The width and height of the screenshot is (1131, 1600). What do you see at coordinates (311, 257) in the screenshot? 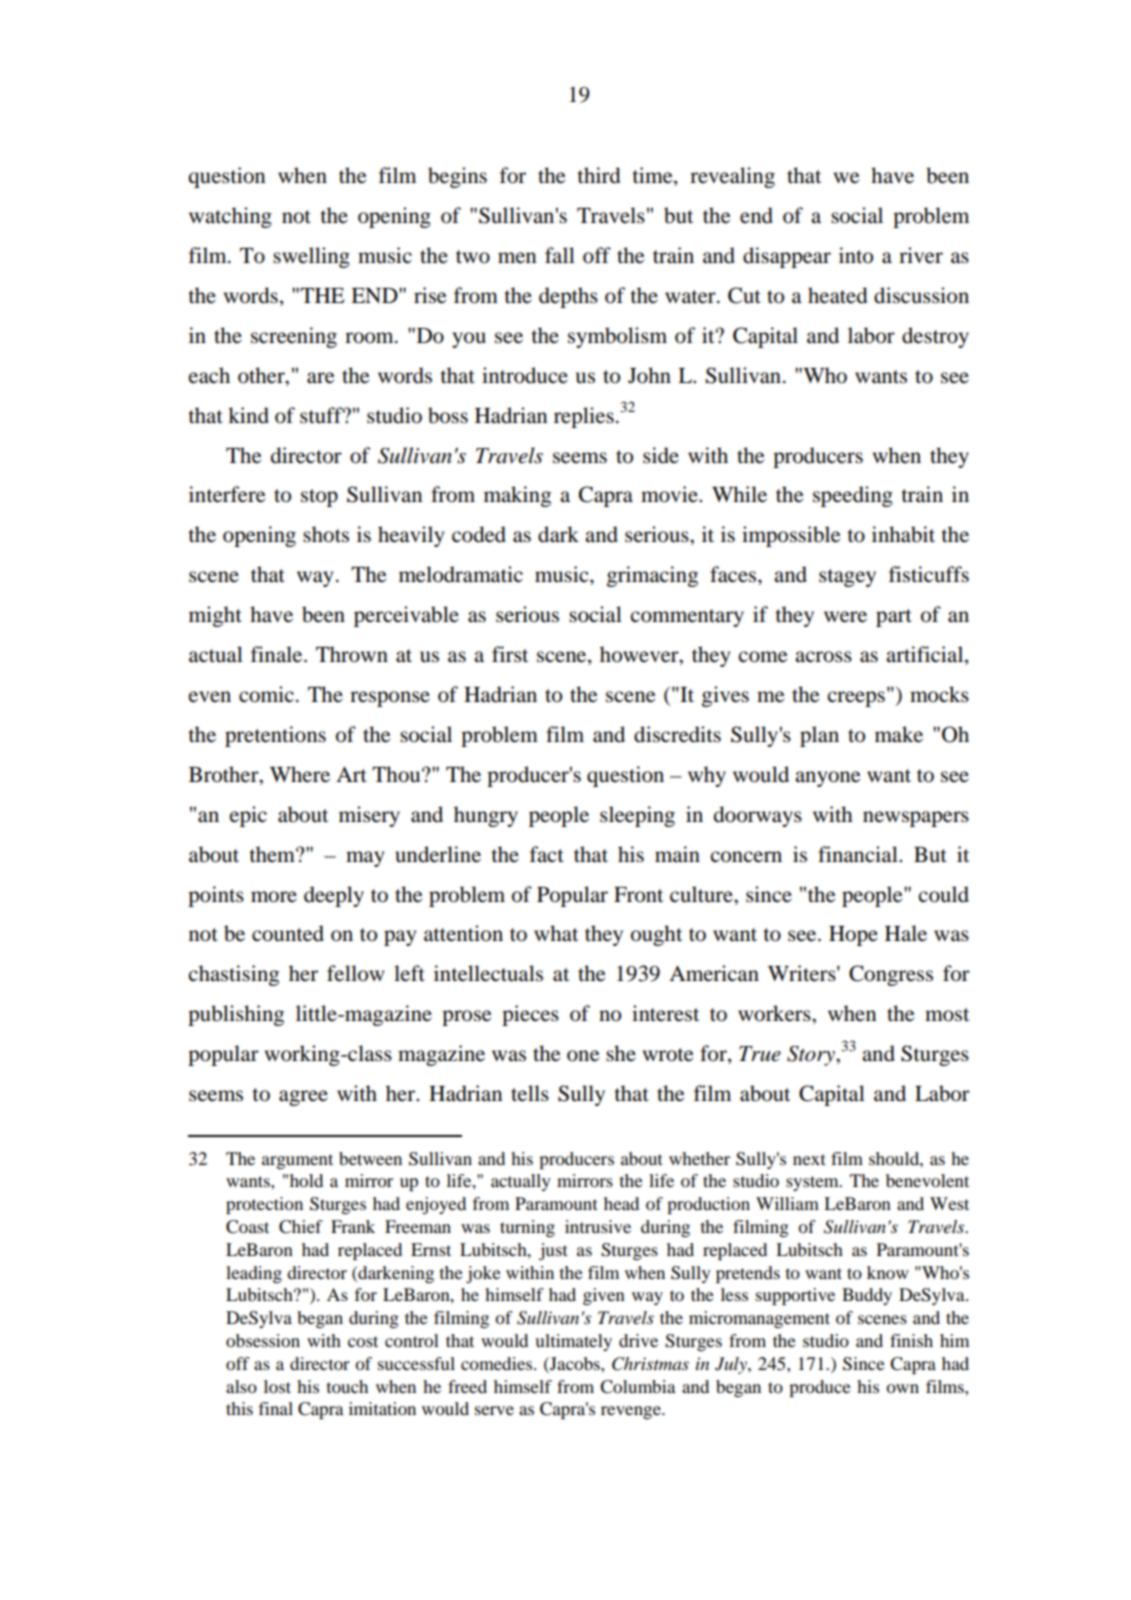
I see `swelling` at bounding box center [311, 257].
